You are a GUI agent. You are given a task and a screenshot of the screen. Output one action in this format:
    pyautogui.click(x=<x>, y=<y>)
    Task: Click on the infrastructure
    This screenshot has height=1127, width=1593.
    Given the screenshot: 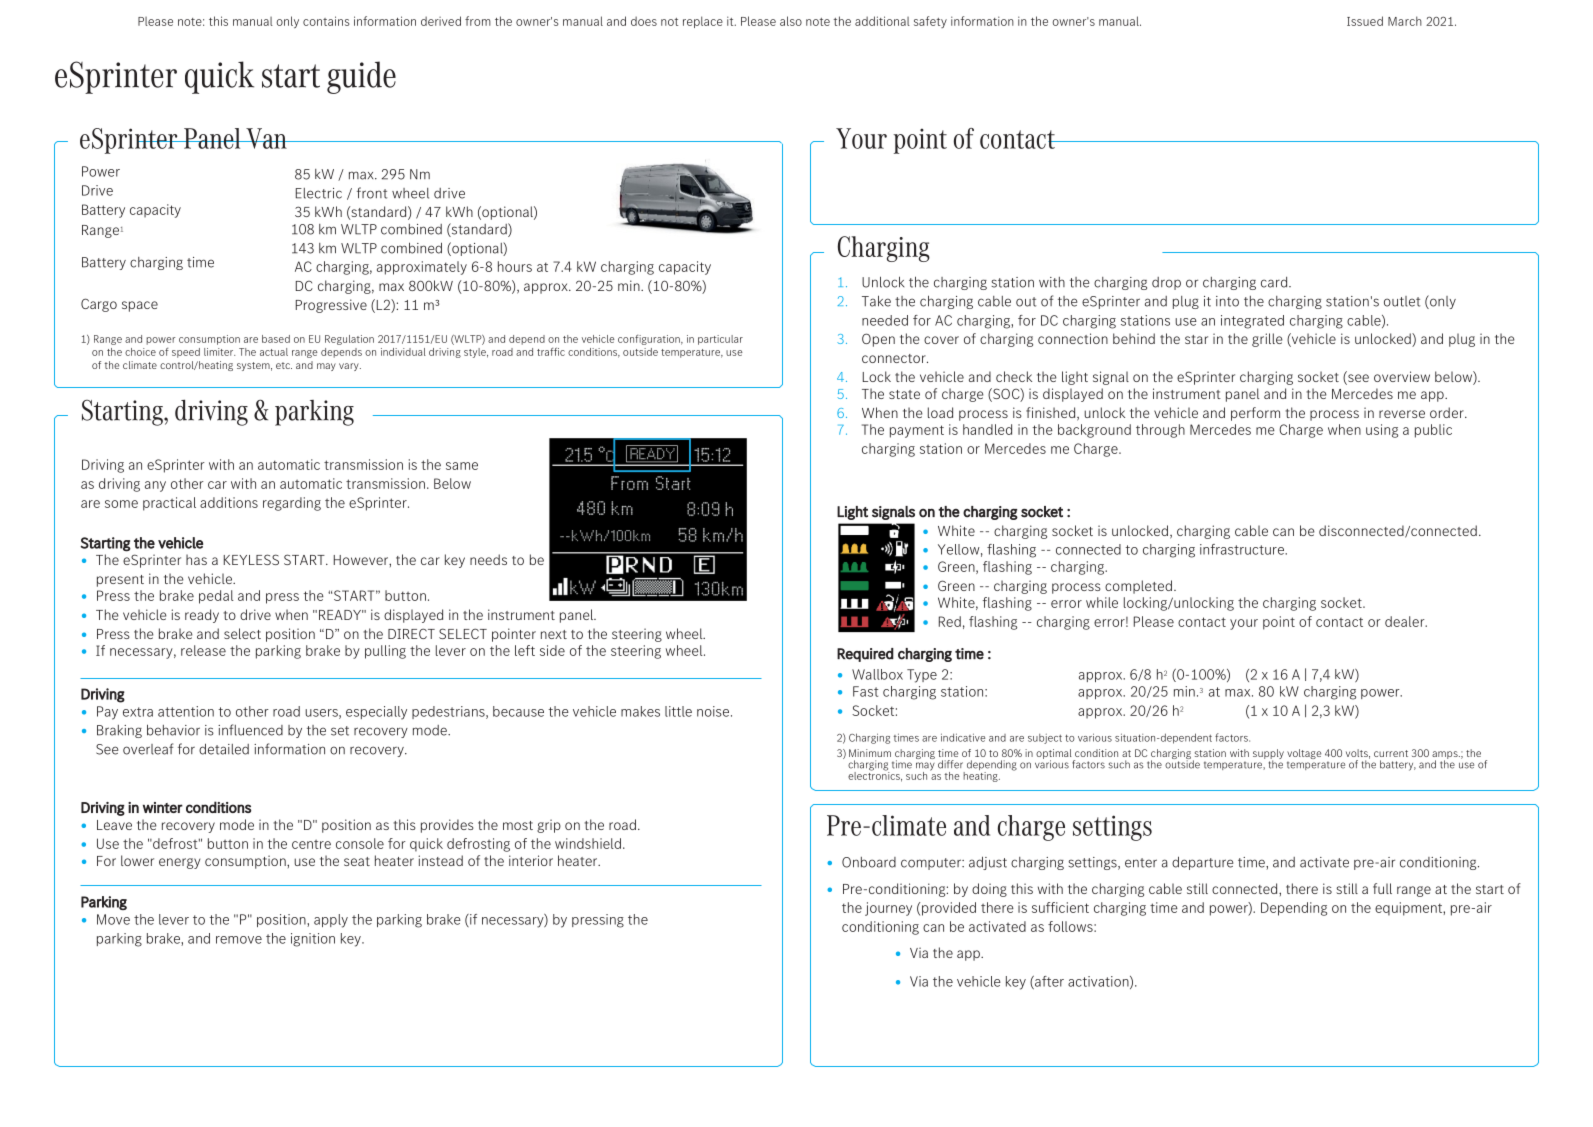 What is the action you would take?
    pyautogui.click(x=1243, y=549)
